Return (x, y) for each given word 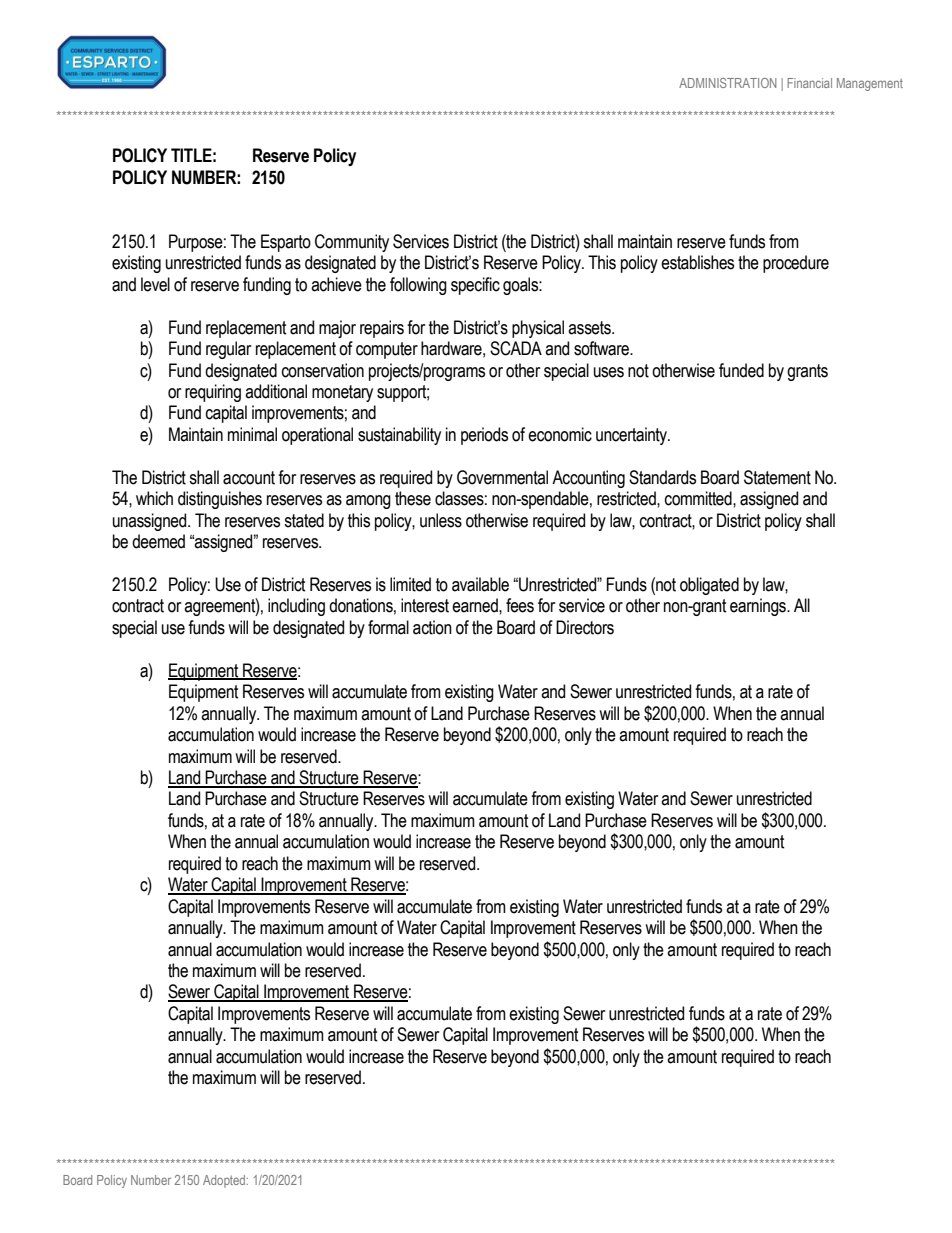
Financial (809, 83)
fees (520, 605)
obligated (709, 586)
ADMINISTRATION (727, 83)
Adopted (225, 1181)
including (296, 607)
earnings (759, 607)
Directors (585, 627)
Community (352, 243)
